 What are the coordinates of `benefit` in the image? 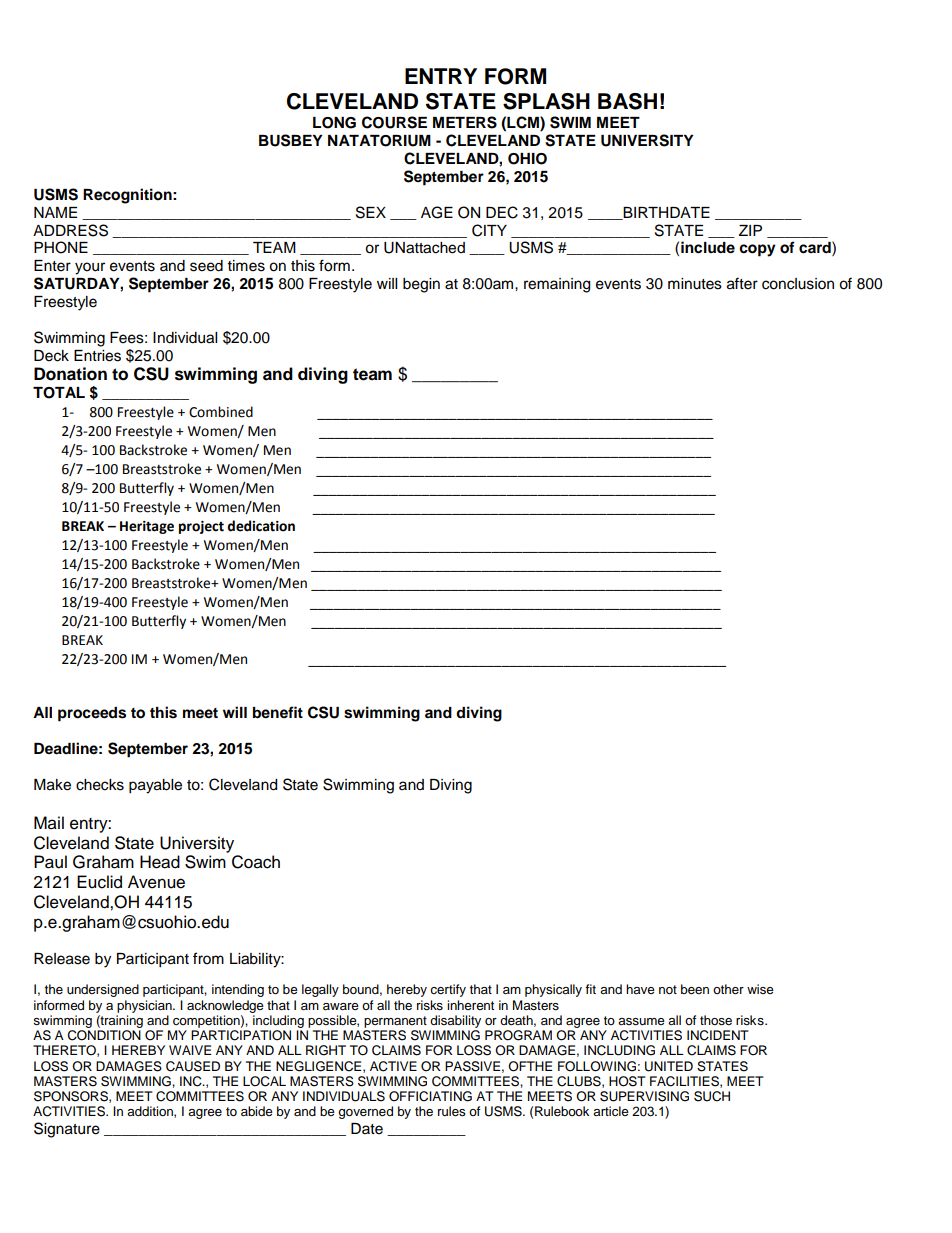 It's located at (278, 712).
